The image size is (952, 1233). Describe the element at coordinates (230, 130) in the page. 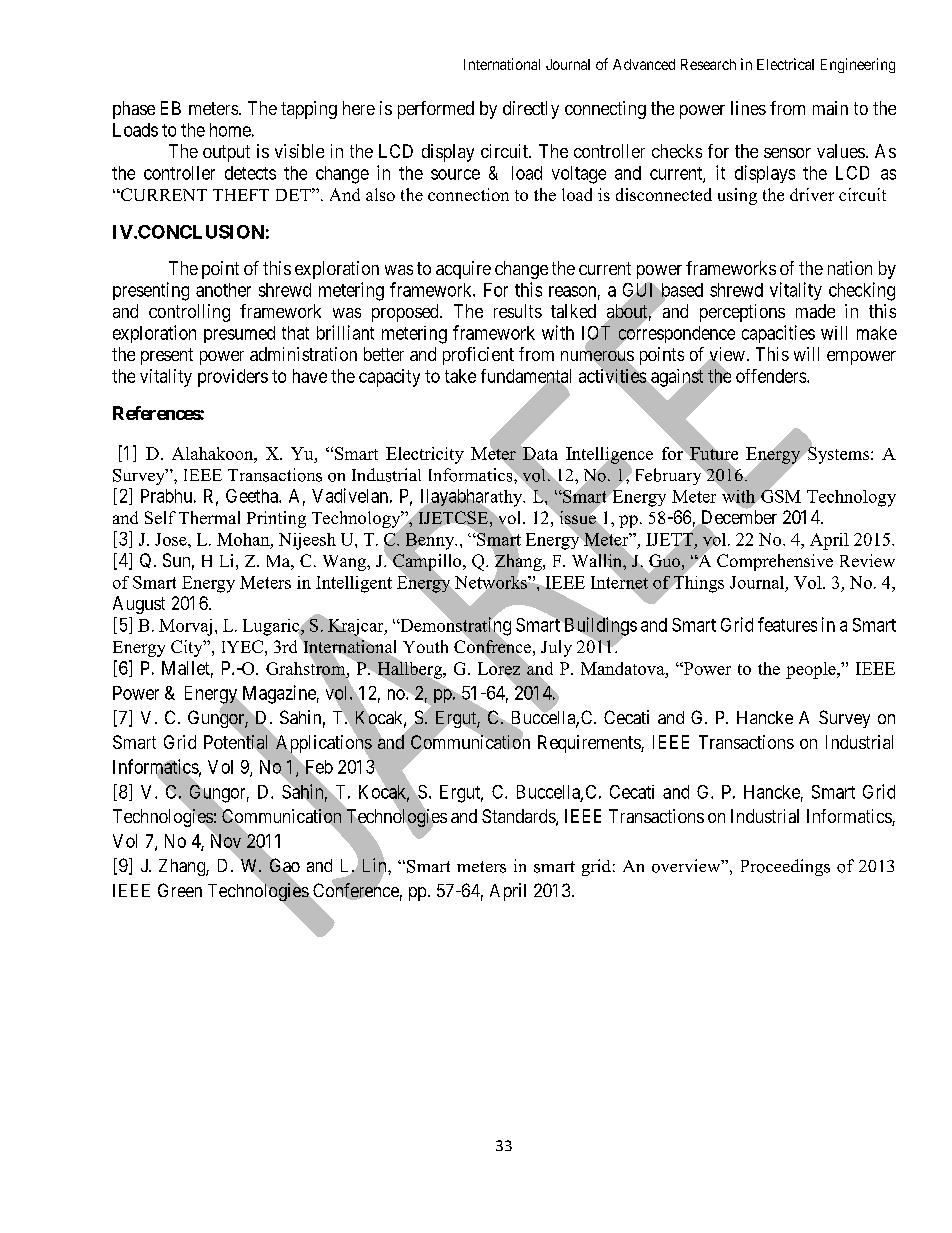

I see `home` at that location.
